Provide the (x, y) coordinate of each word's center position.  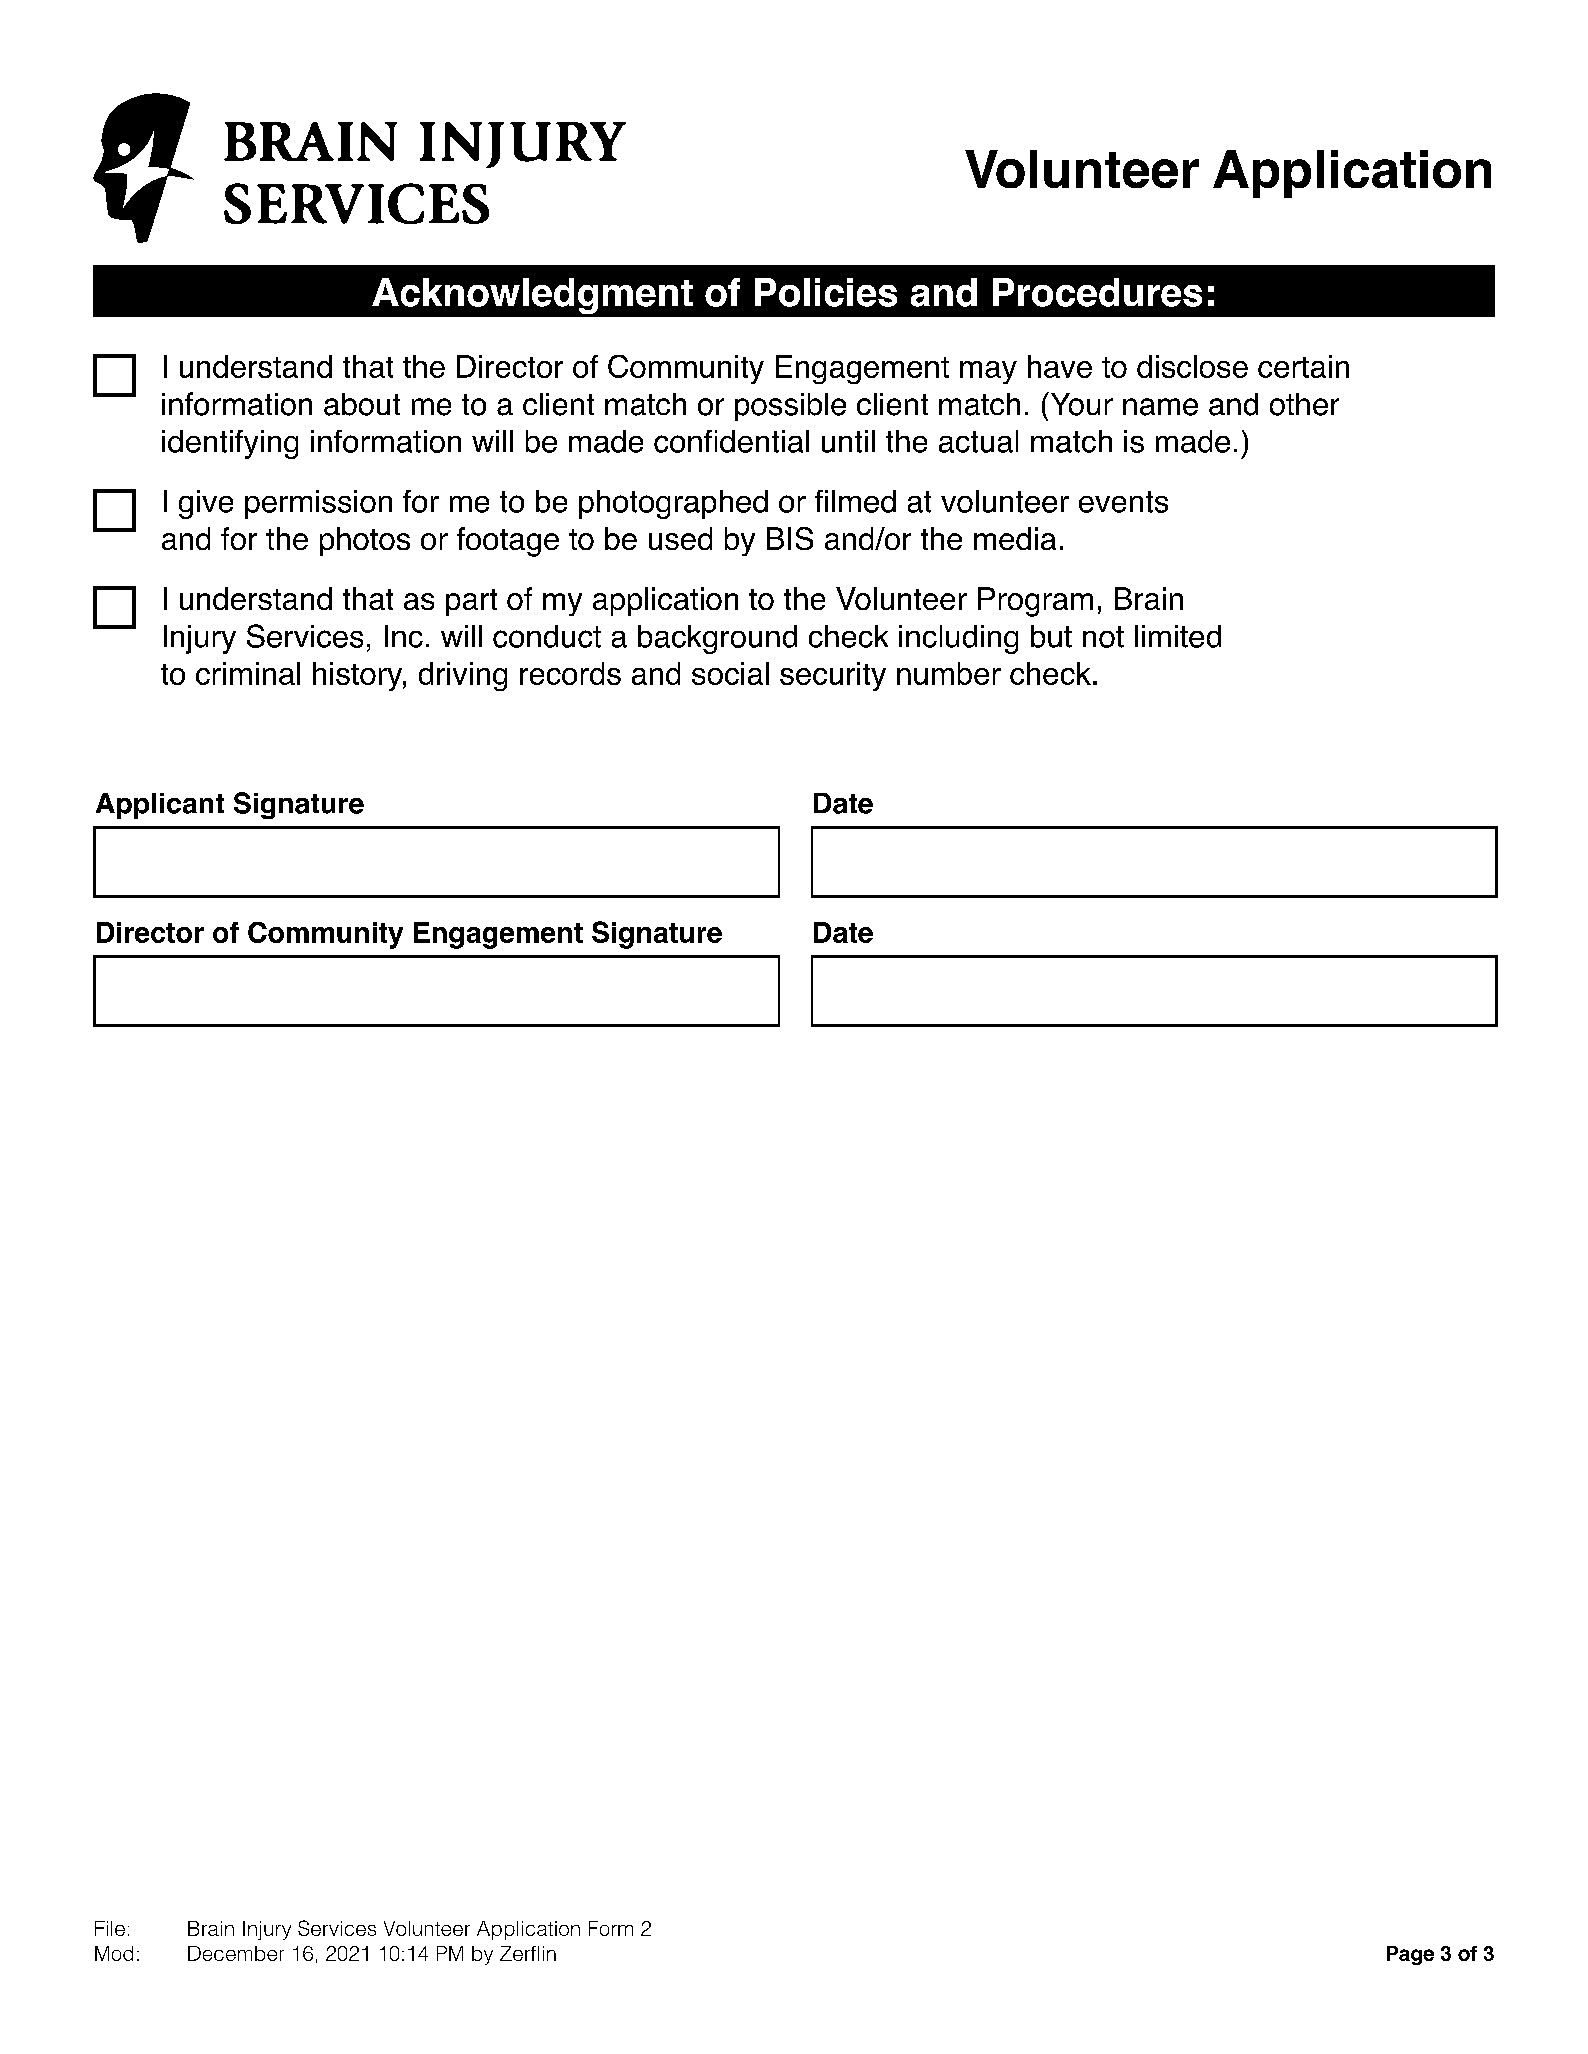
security (833, 676)
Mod (114, 1953)
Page (1410, 1955)
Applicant (160, 806)
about (362, 404)
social (730, 673)
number (949, 673)
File (110, 1928)
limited (1178, 636)
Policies (826, 292)
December (236, 1953)
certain (1303, 366)
